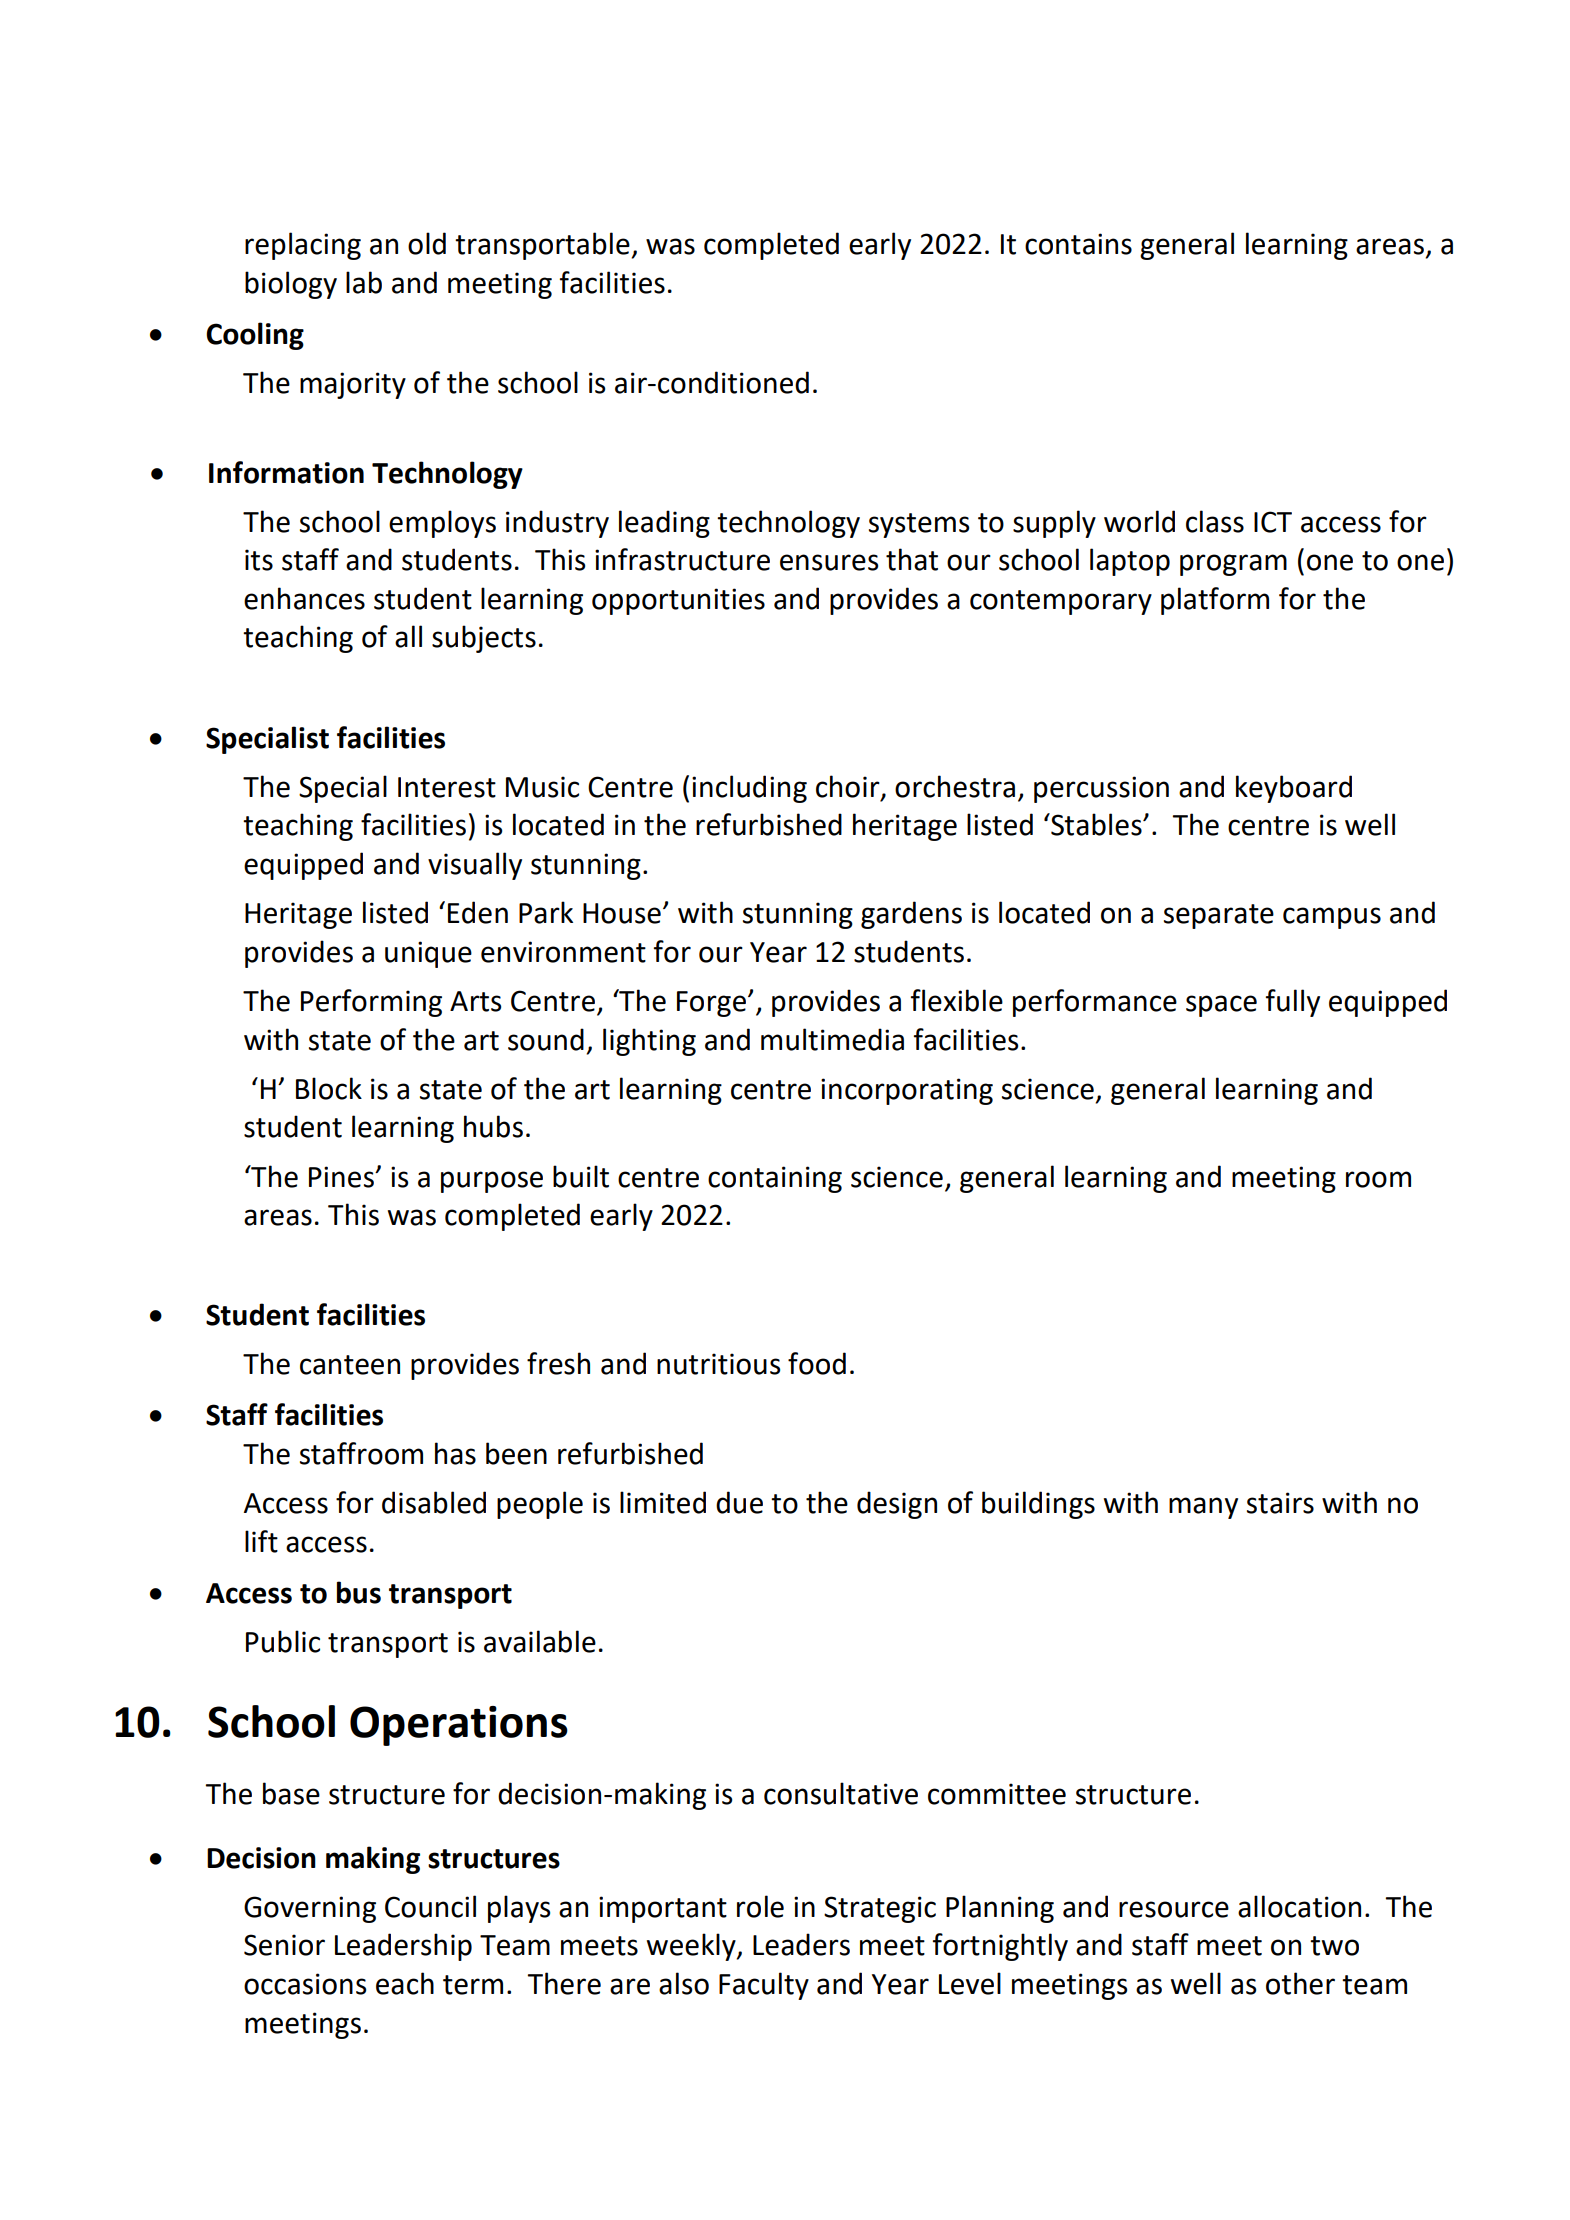  Describe the element at coordinates (1078, 244) in the document. I see `contains` at that location.
